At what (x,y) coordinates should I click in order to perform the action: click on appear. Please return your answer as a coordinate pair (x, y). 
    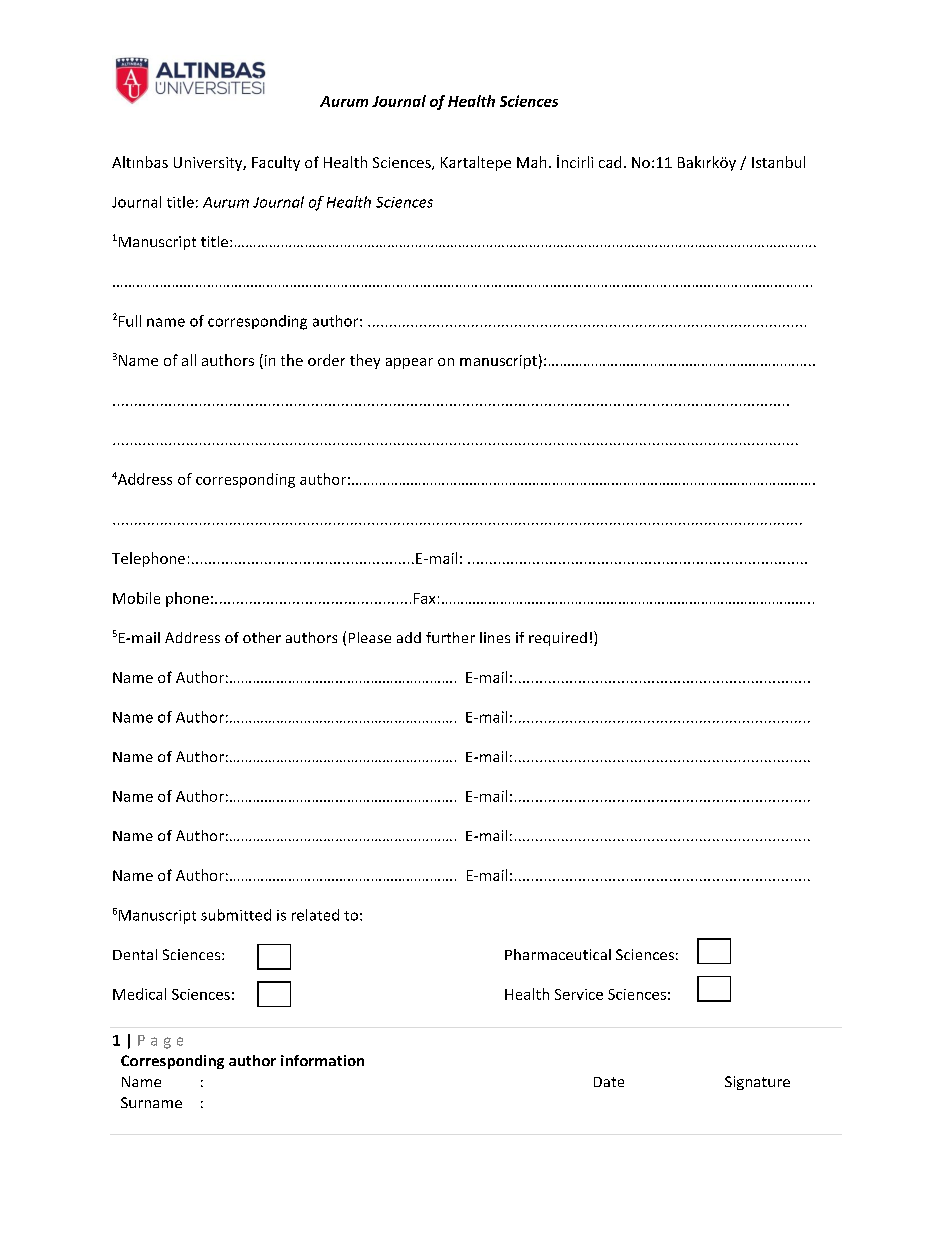
    Looking at the image, I should click on (409, 363).
